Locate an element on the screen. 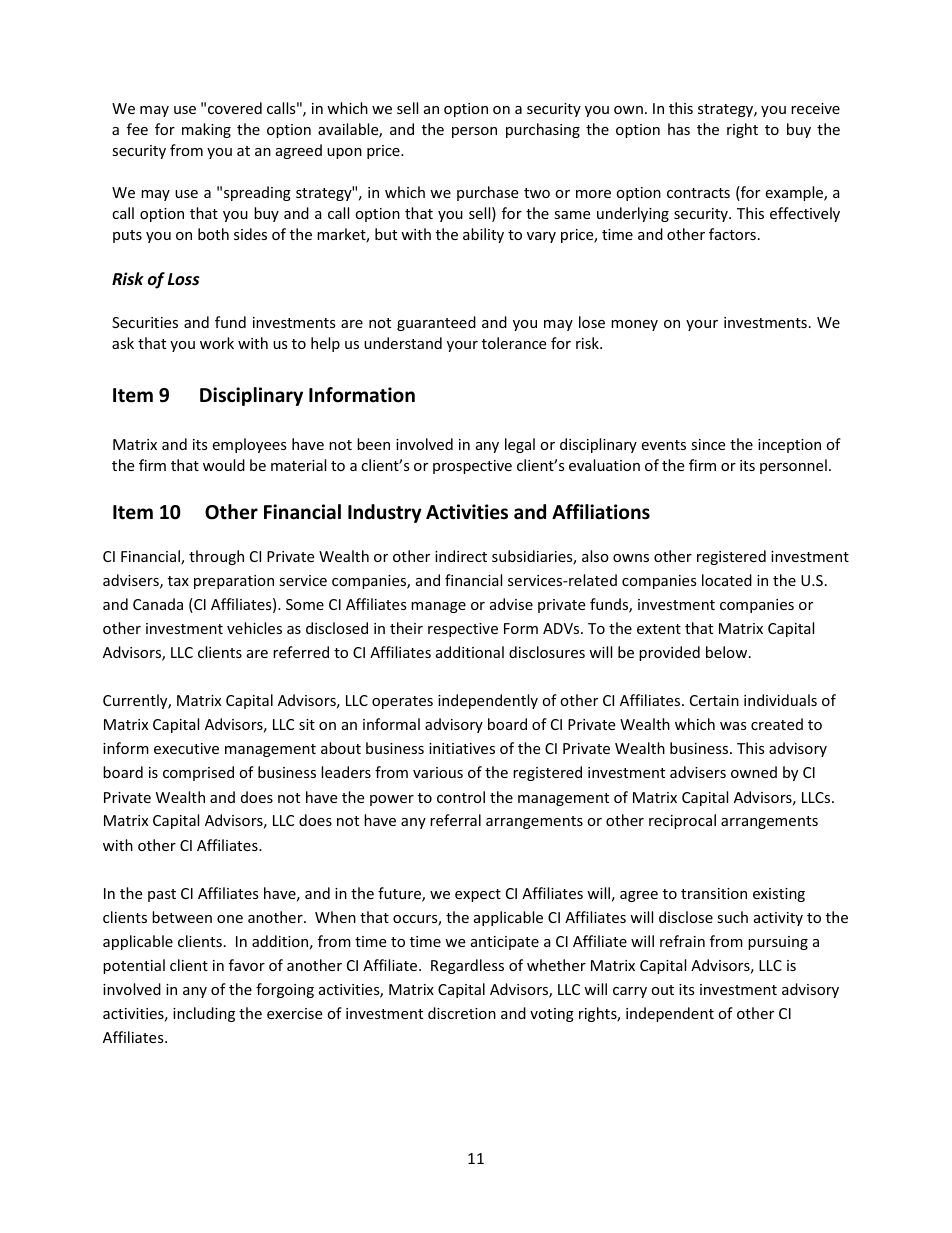  money is located at coordinates (634, 325).
